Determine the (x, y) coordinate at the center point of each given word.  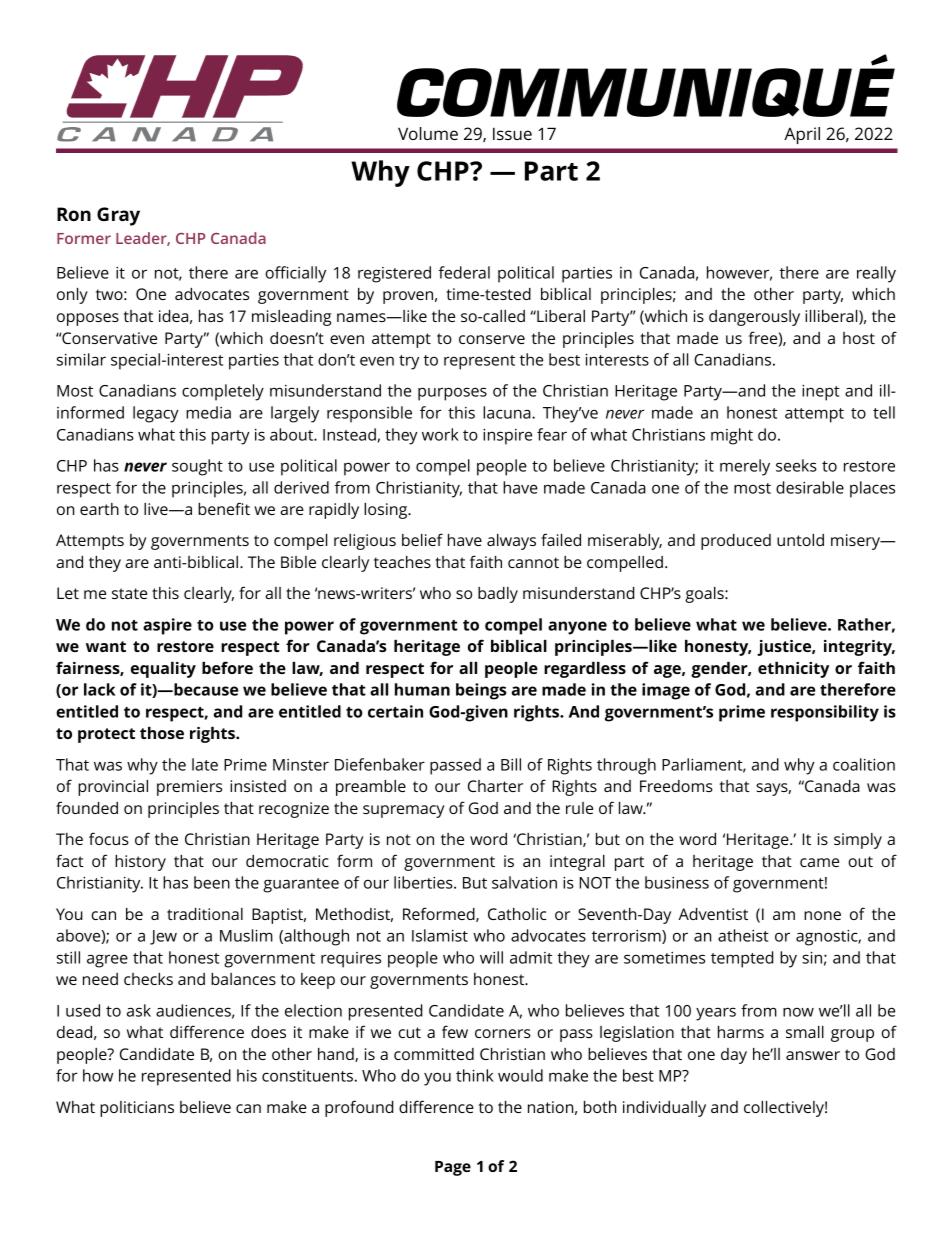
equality (163, 670)
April (802, 135)
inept (821, 392)
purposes (452, 394)
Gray (118, 216)
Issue (512, 133)
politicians (137, 1109)
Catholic (517, 914)
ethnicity (793, 670)
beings (481, 691)
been (212, 882)
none (822, 915)
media (208, 412)
